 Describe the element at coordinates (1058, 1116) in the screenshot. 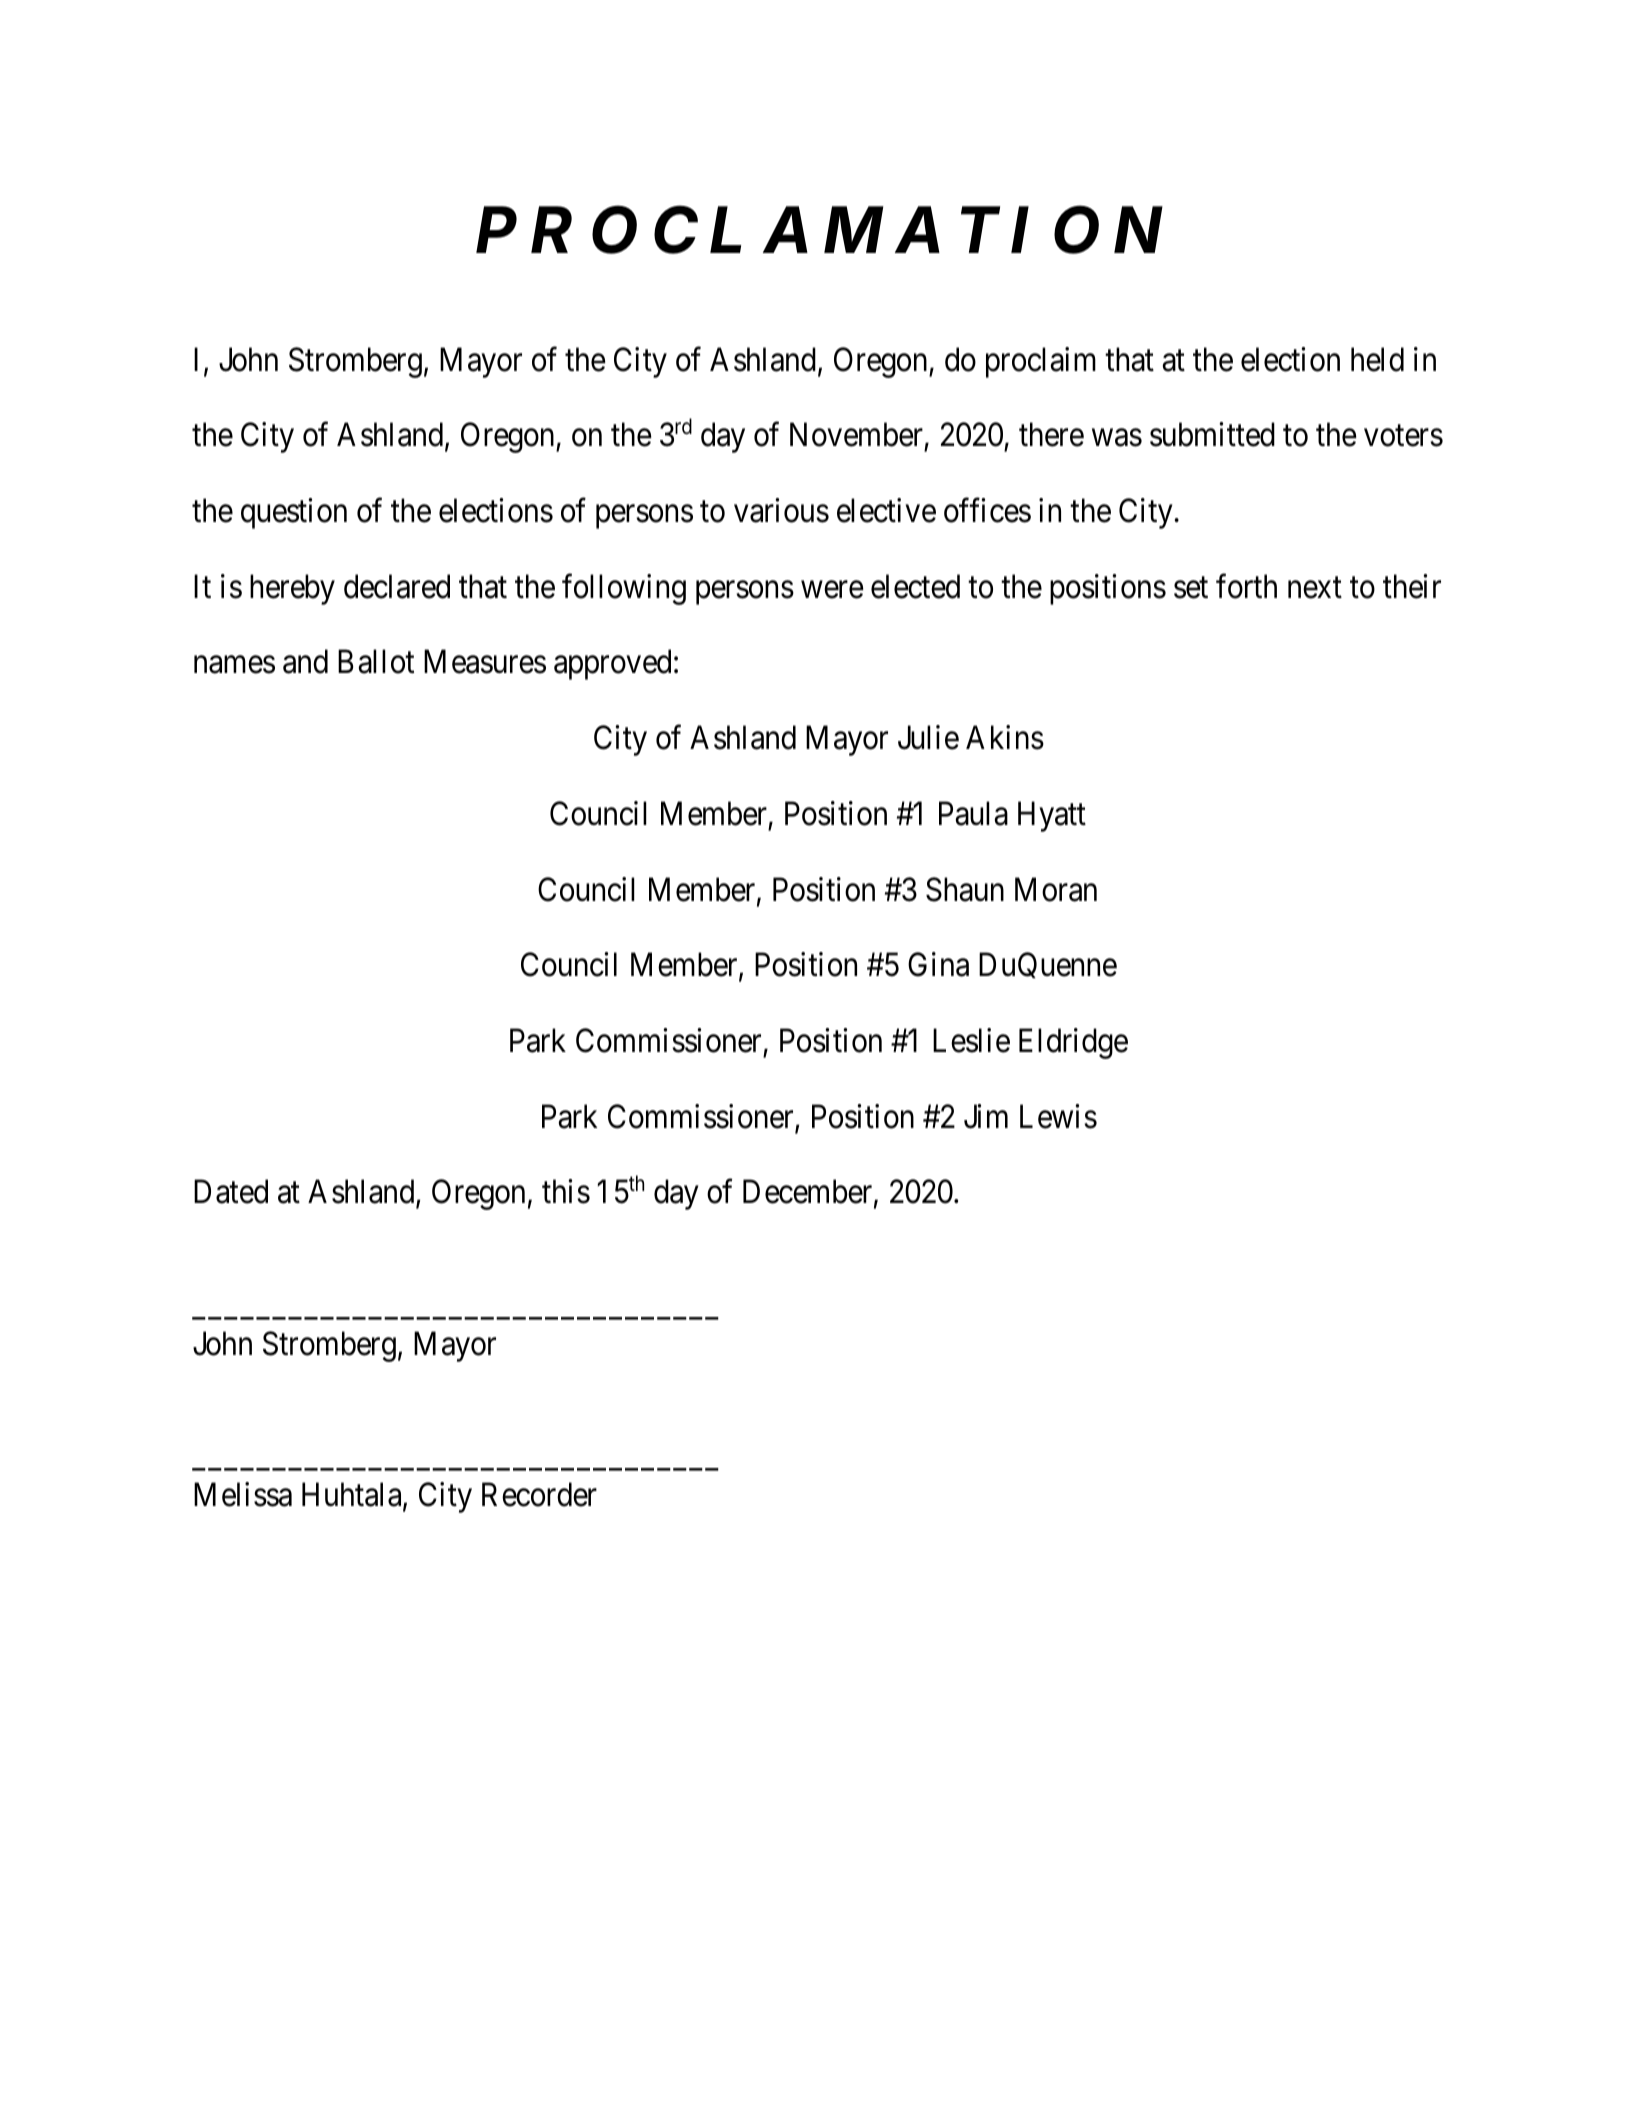

I see `Lewis` at that location.
